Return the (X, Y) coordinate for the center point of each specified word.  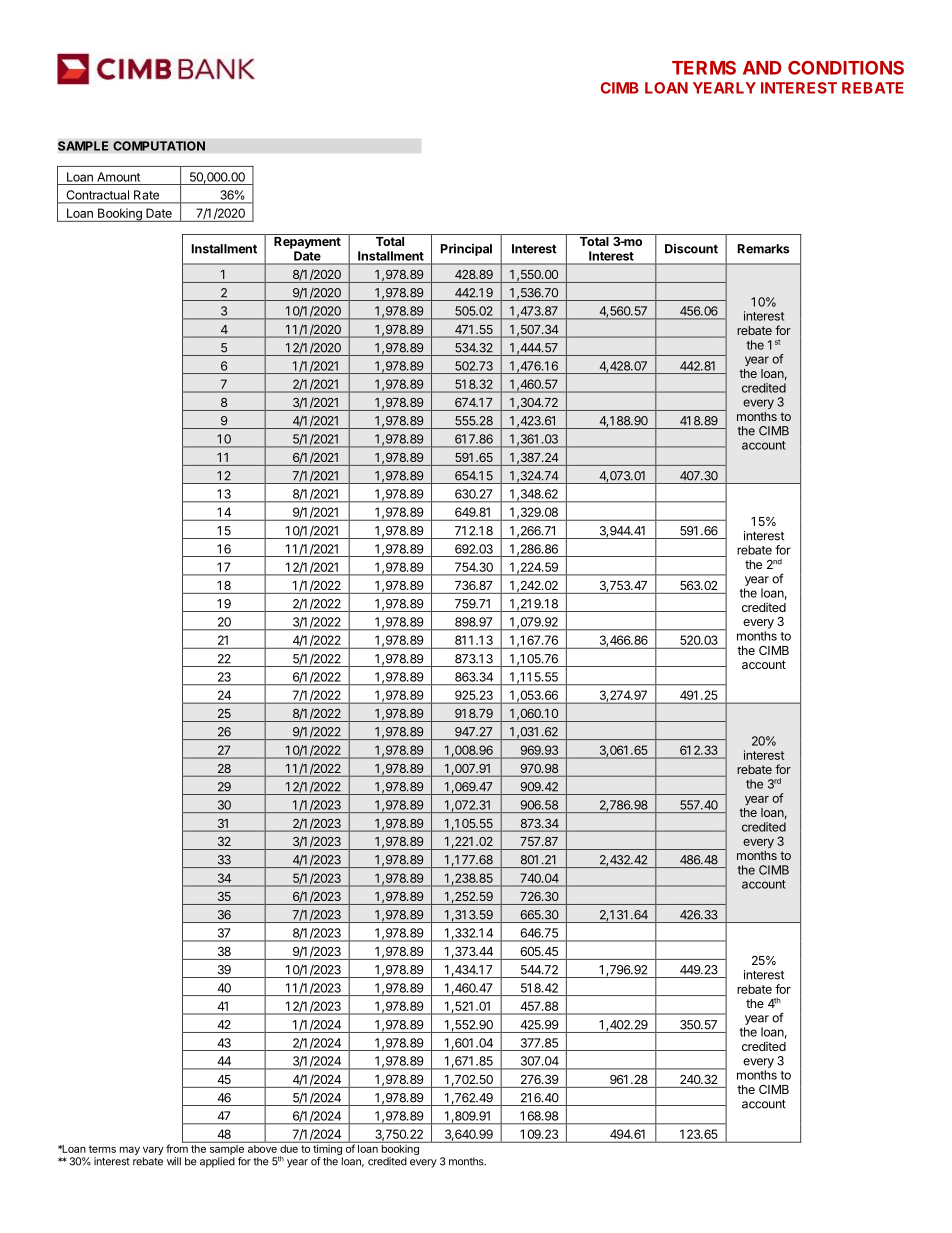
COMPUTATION (159, 146)
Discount (691, 249)
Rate (146, 195)
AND (762, 68)
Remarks (764, 249)
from (178, 1147)
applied (217, 1162)
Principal (466, 250)
